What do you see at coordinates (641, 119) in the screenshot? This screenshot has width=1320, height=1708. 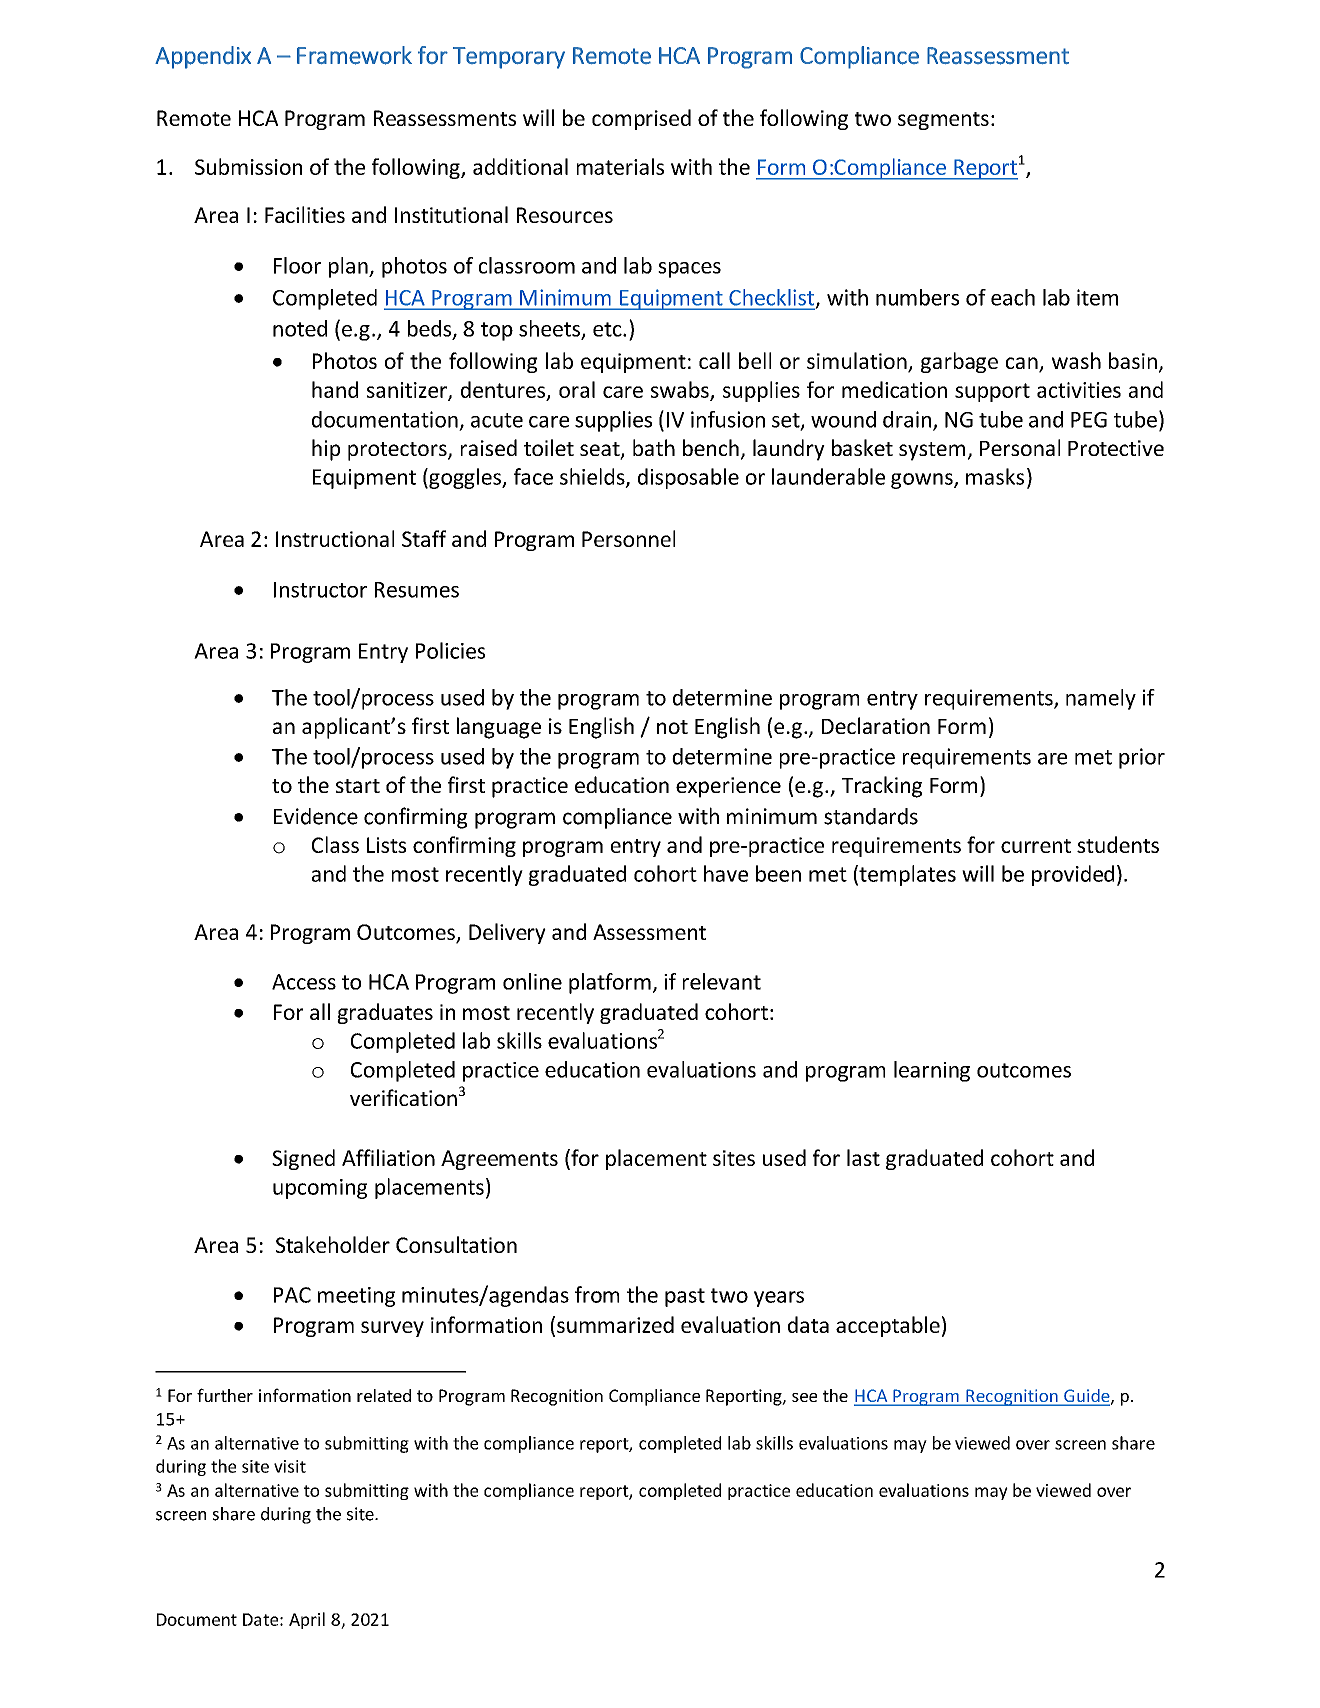 I see `comprised` at bounding box center [641, 119].
